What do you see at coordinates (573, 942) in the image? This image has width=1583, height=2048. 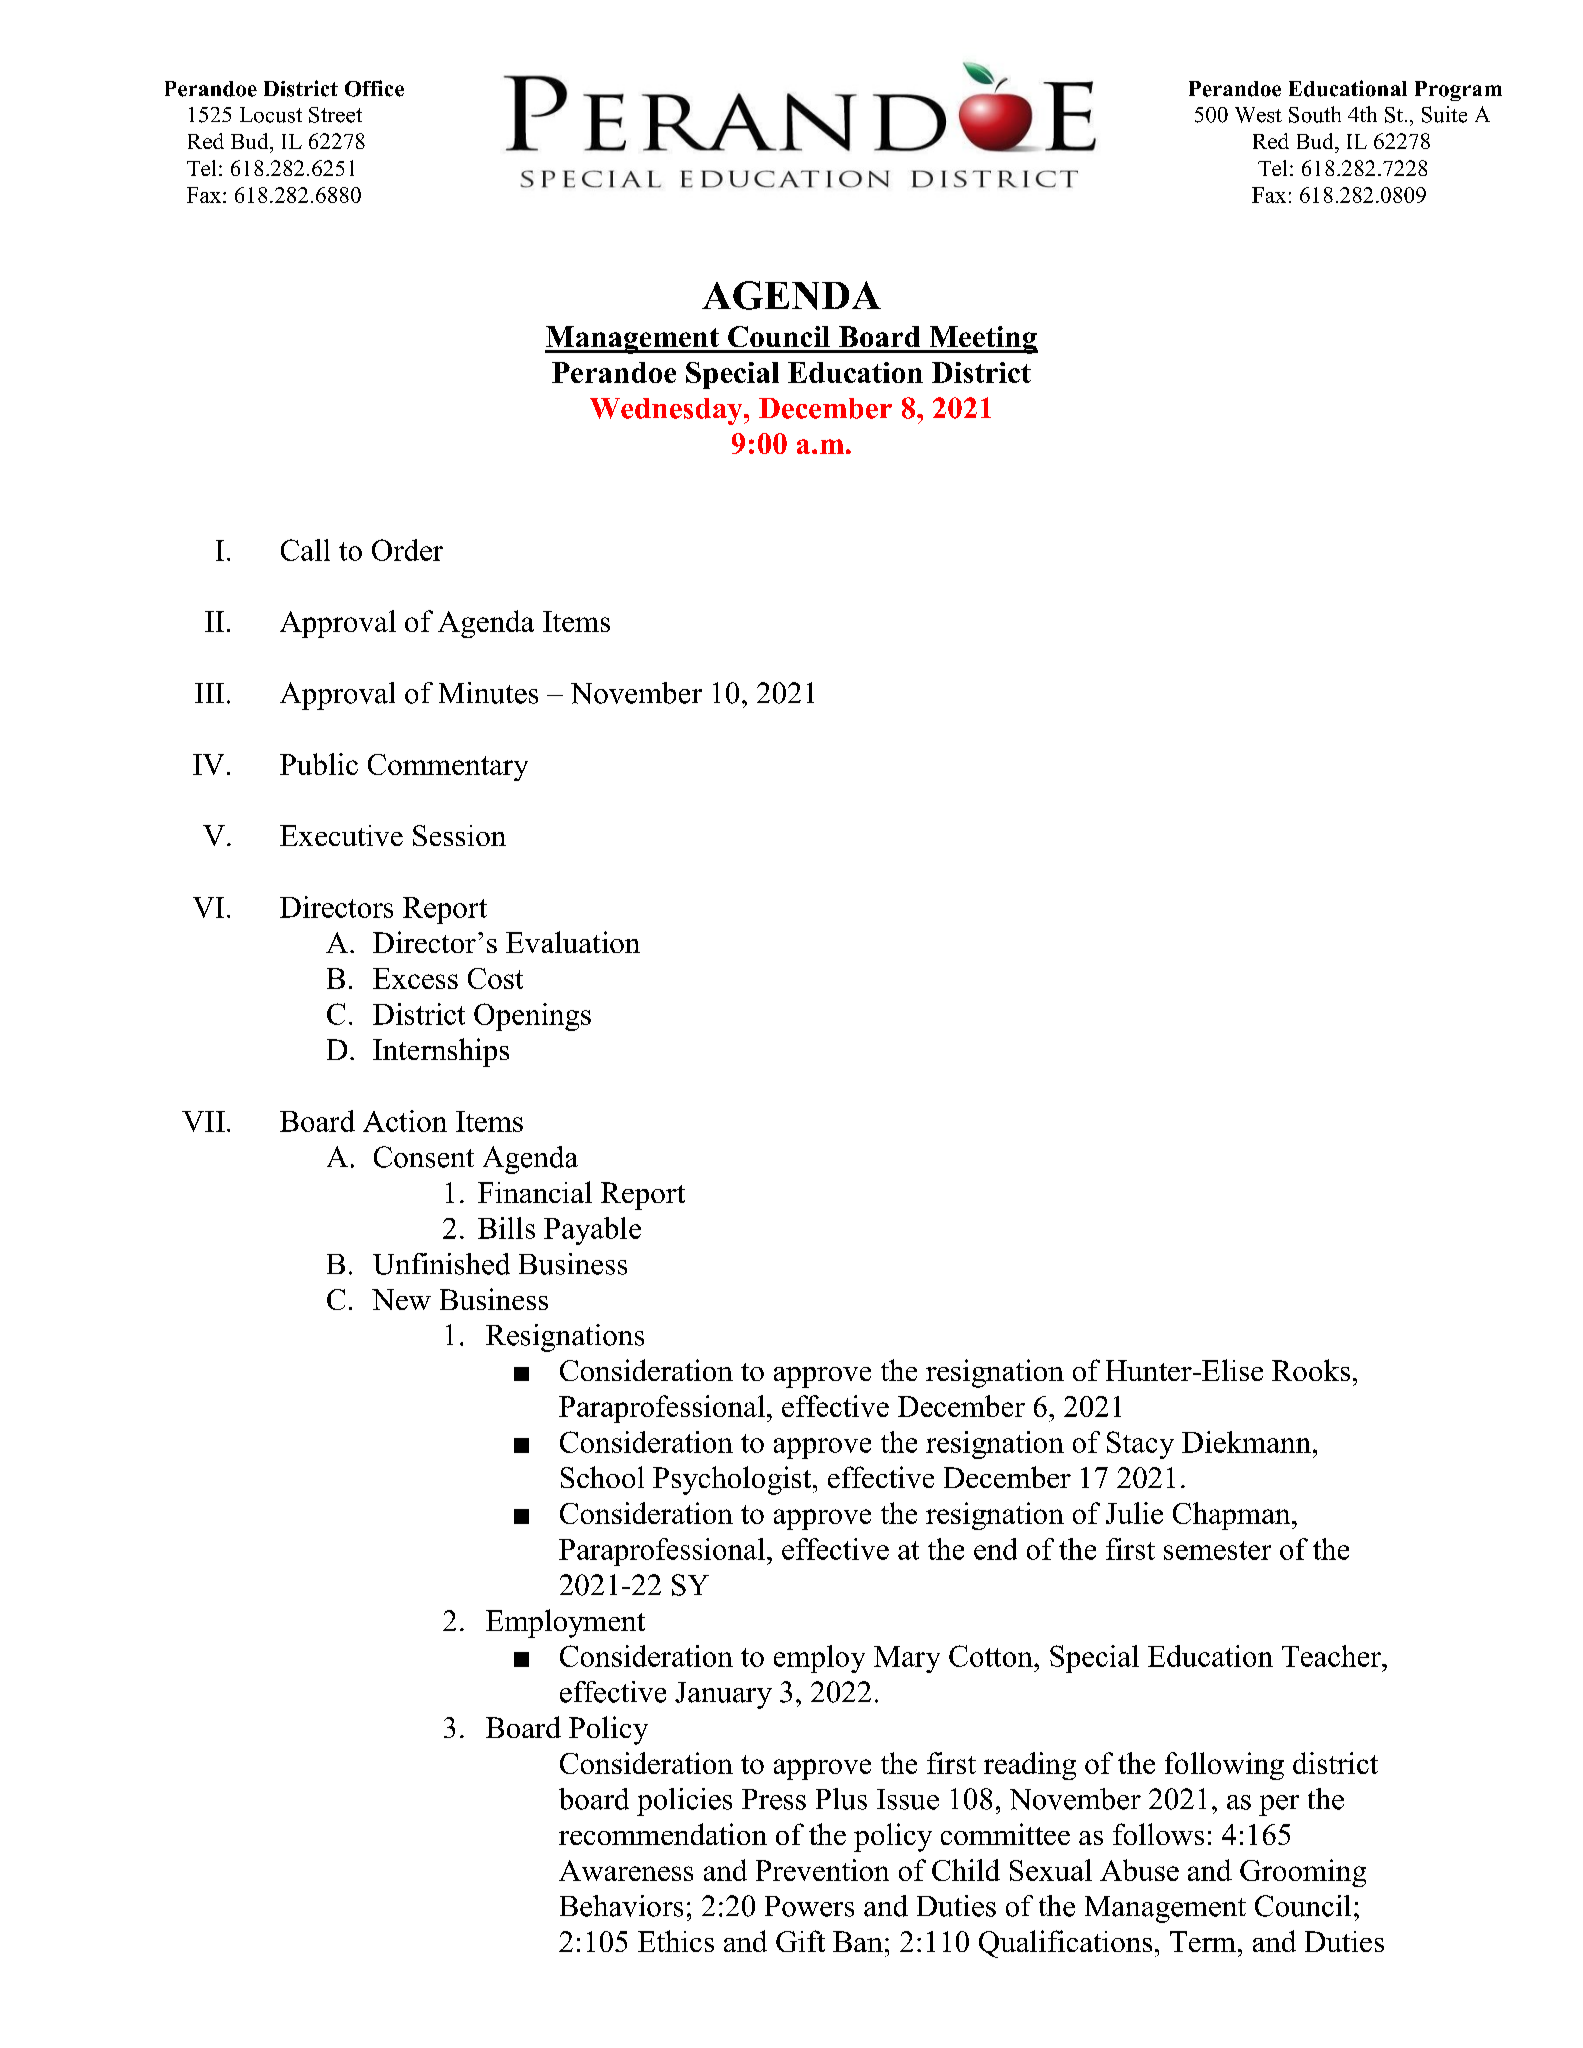 I see `Evaluation` at bounding box center [573, 942].
